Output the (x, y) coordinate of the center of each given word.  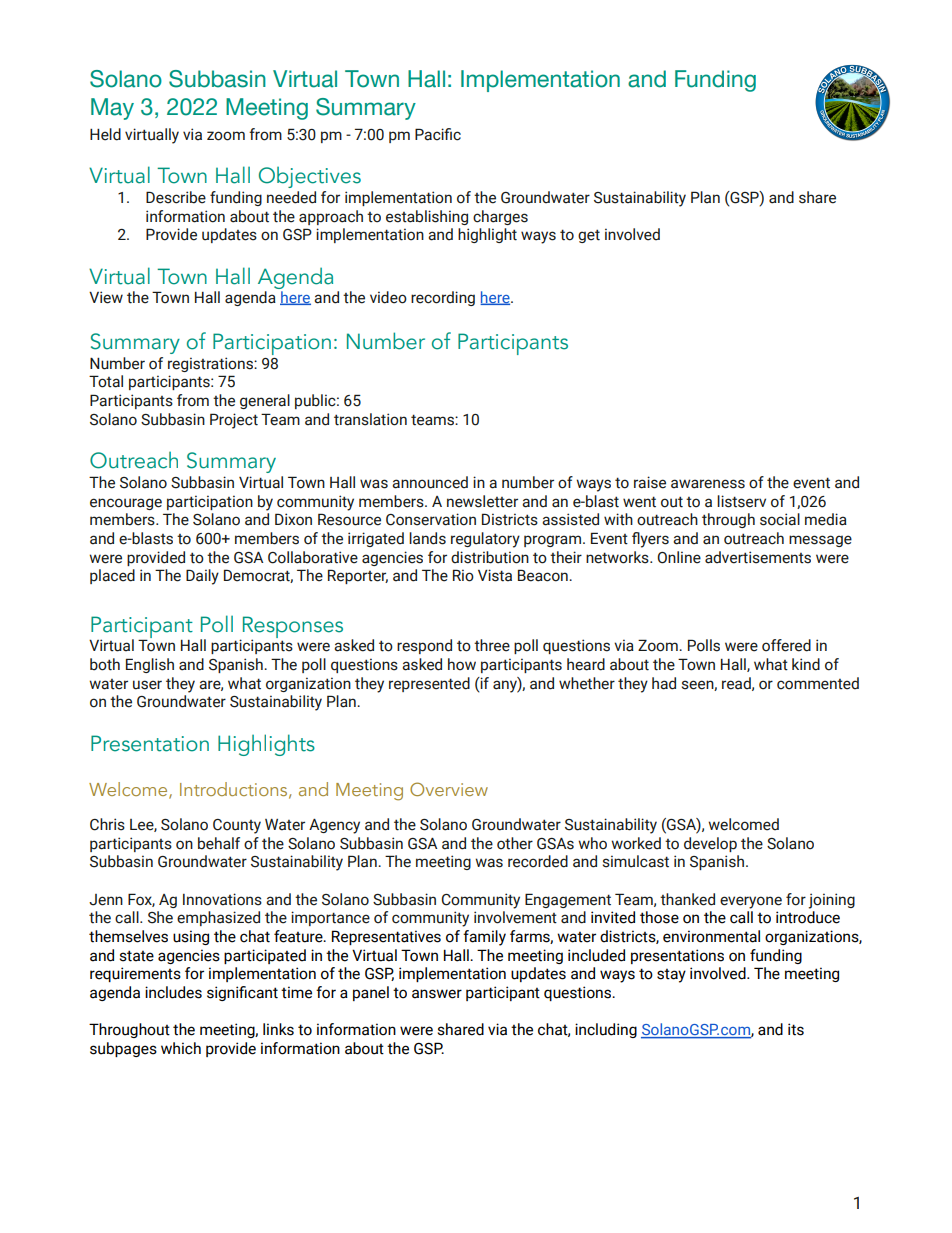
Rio (463, 575)
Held (105, 134)
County (237, 826)
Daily (202, 577)
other (515, 843)
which (181, 1048)
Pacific (438, 134)
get (589, 236)
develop (710, 844)
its (796, 1029)
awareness (708, 484)
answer (437, 994)
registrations (211, 364)
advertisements (758, 557)
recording (443, 298)
